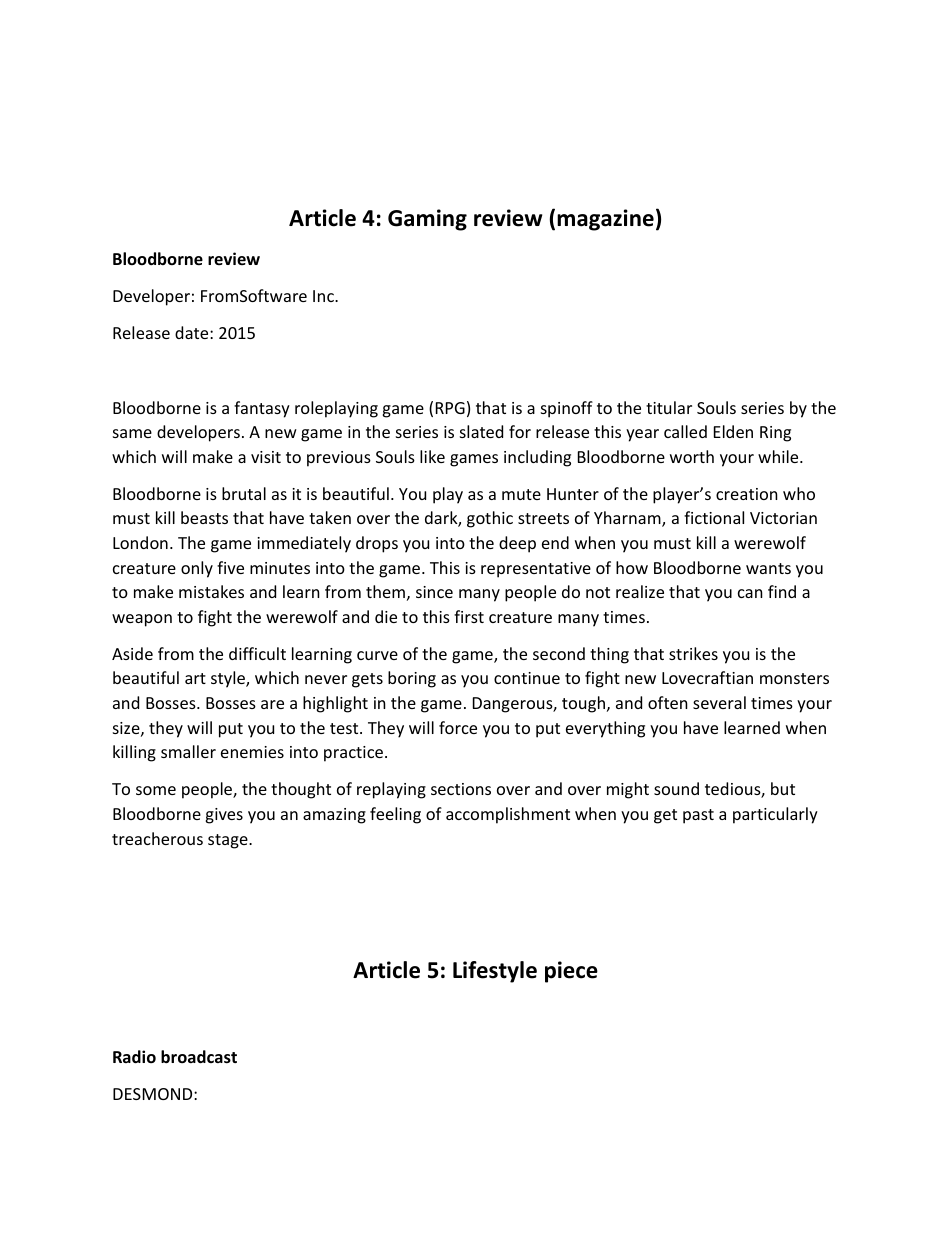  Describe the element at coordinates (199, 1057) in the screenshot. I see `broadcast` at that location.
